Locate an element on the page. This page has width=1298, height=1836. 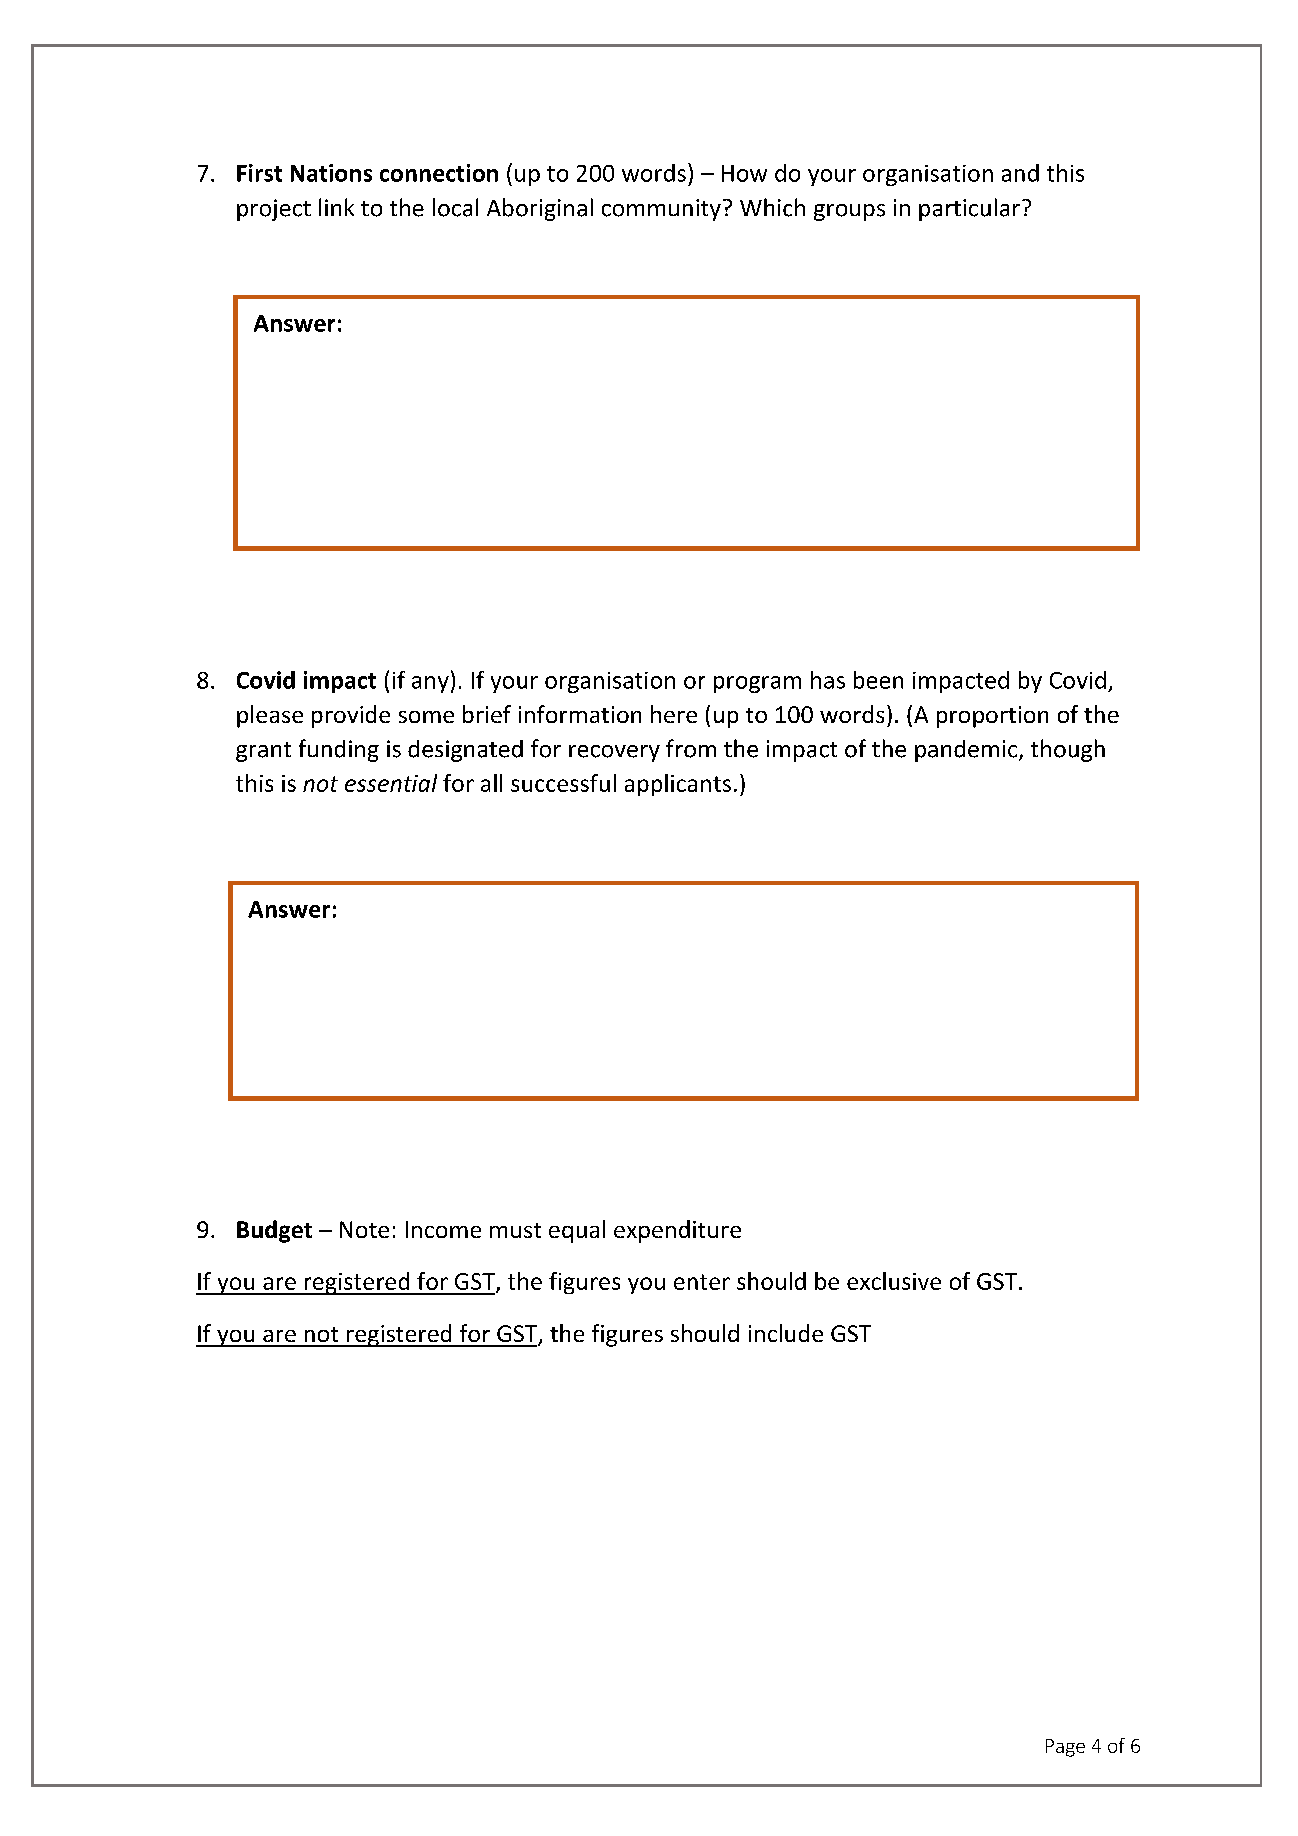
applicants is located at coordinates (678, 785).
